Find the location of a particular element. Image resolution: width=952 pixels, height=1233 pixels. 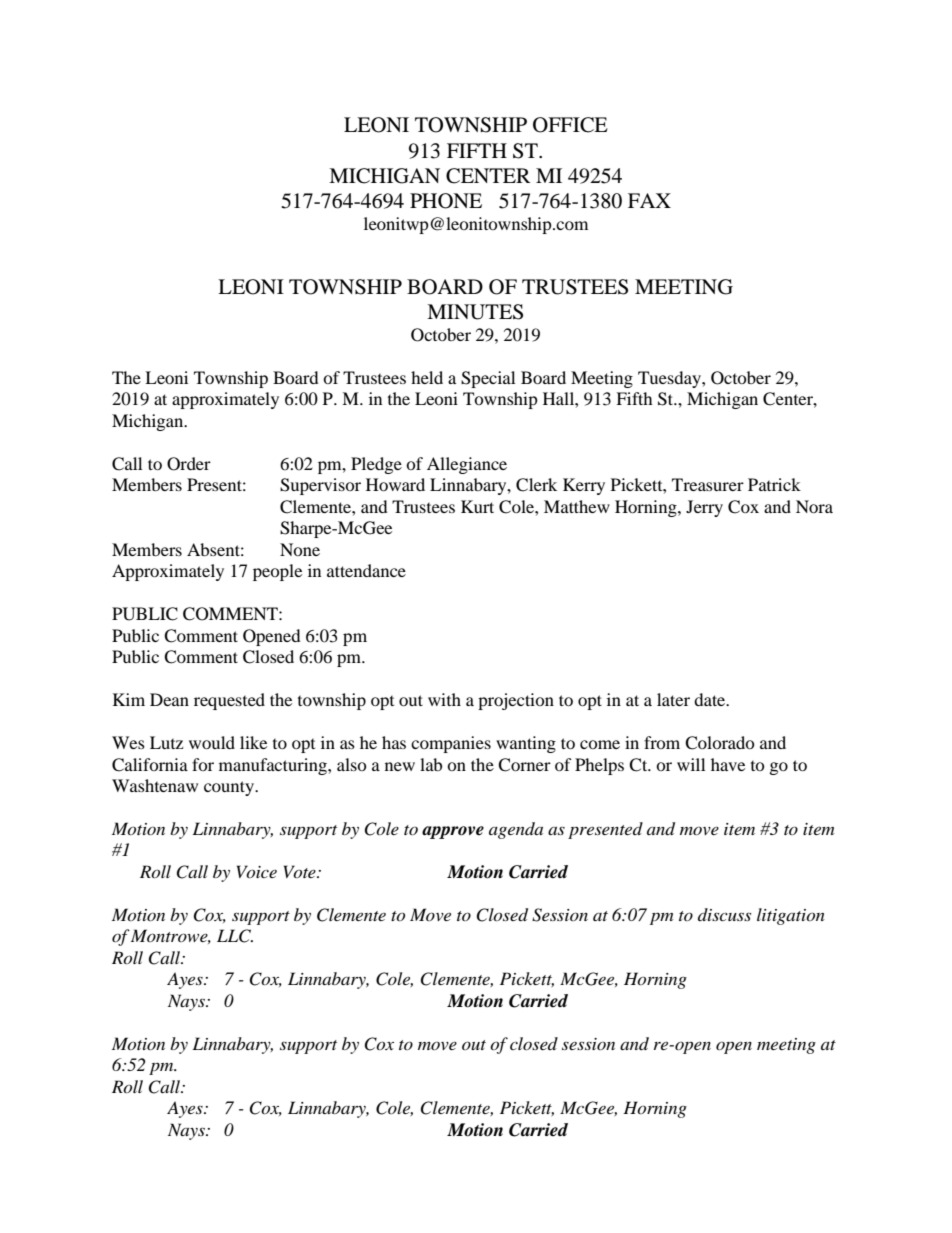

Kurt is located at coordinates (477, 506).
